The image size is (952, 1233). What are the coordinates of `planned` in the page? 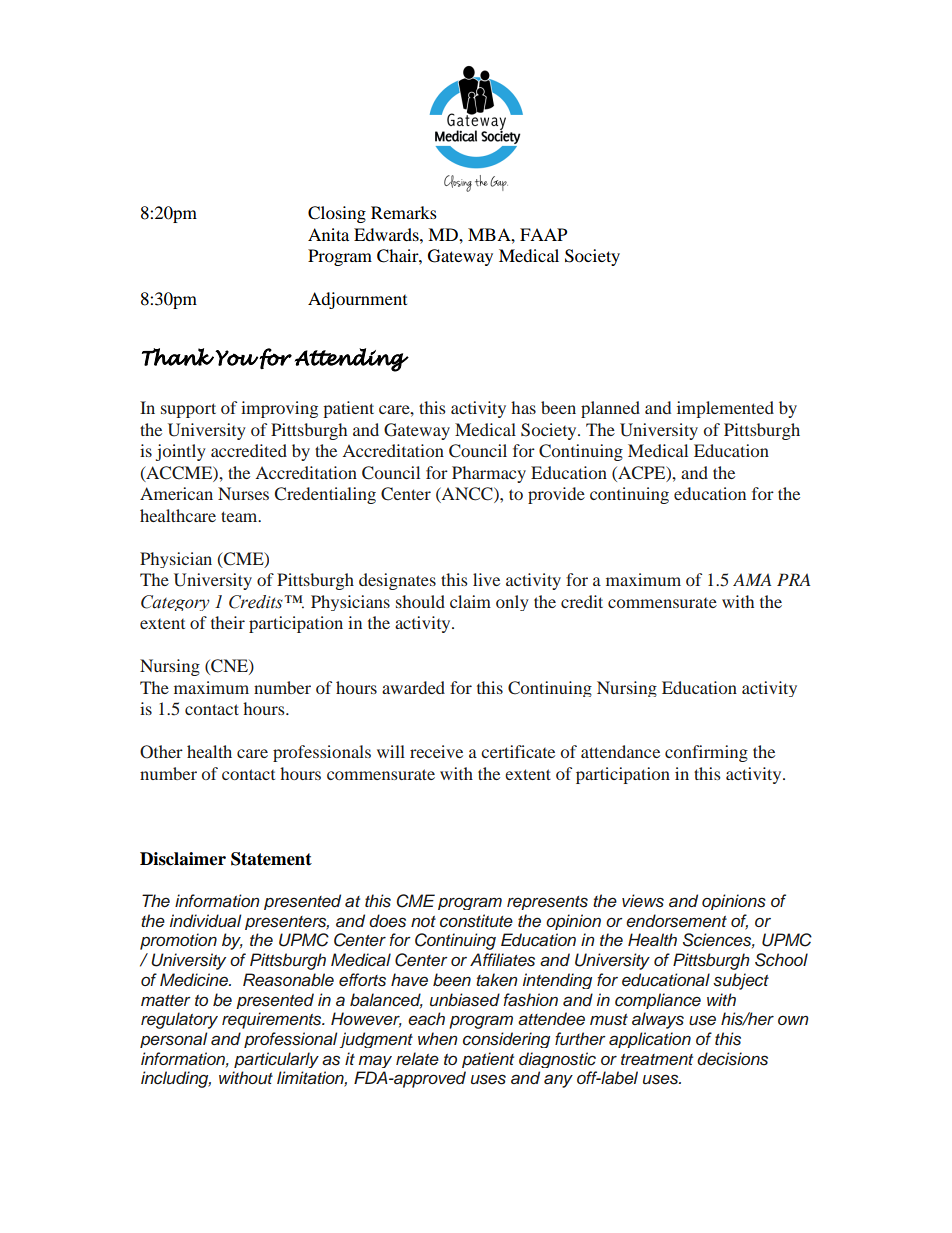 It's located at (610, 409).
